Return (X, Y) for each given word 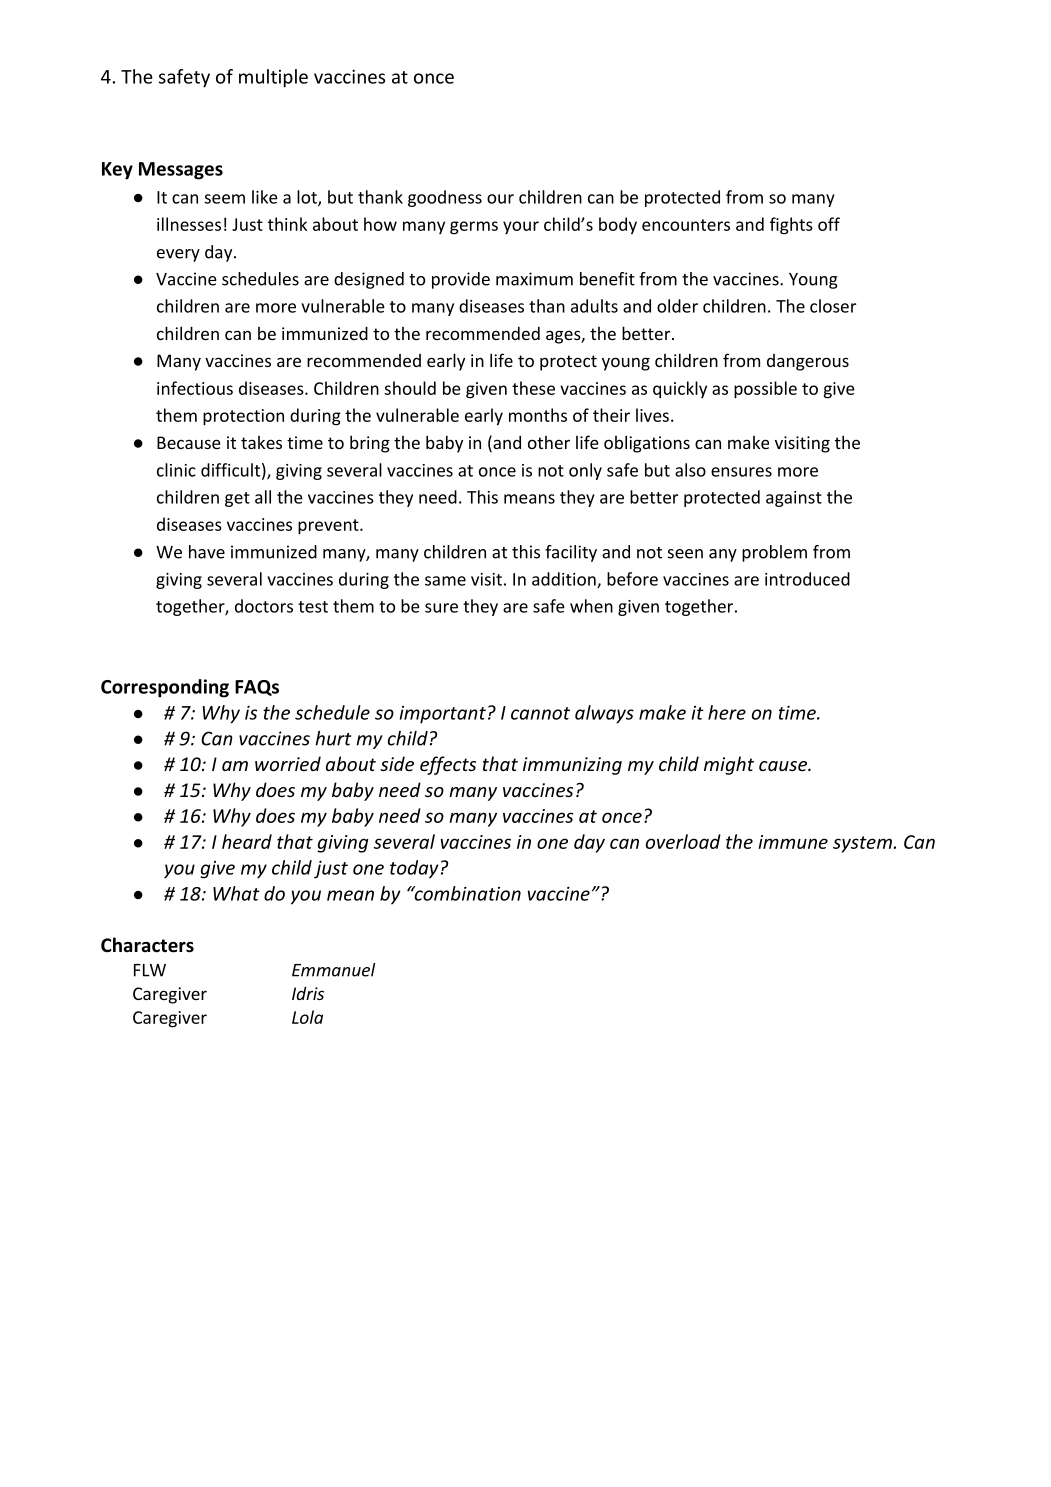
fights (791, 226)
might (729, 765)
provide (461, 280)
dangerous (808, 362)
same (445, 581)
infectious (195, 388)
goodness (445, 198)
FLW (150, 970)
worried (288, 763)
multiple (273, 78)
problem (774, 553)
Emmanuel (333, 970)
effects (448, 765)
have (207, 552)
